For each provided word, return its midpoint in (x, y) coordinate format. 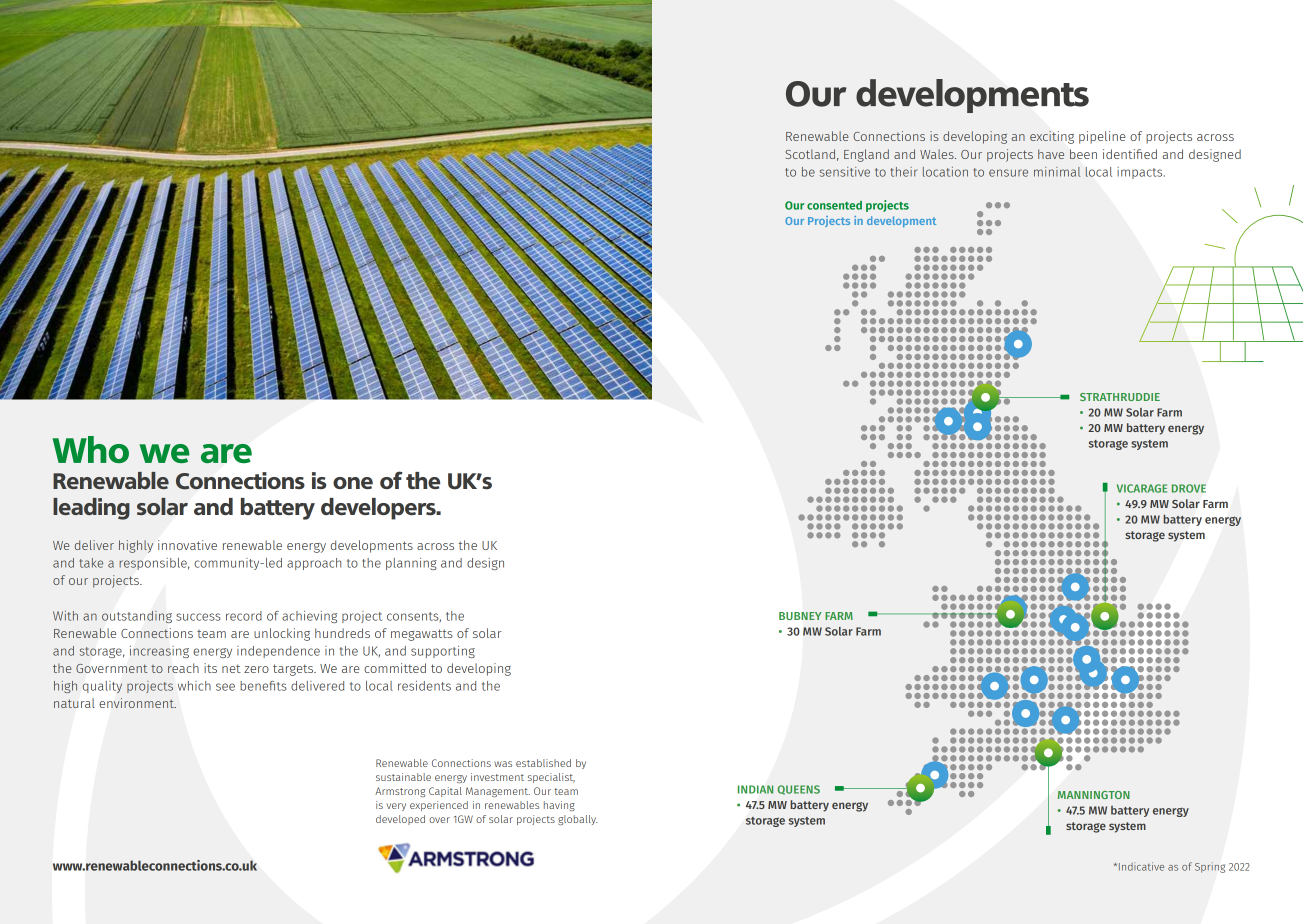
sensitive (845, 172)
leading (91, 509)
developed (400, 820)
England (866, 155)
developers (379, 509)
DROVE (1189, 488)
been (1083, 154)
